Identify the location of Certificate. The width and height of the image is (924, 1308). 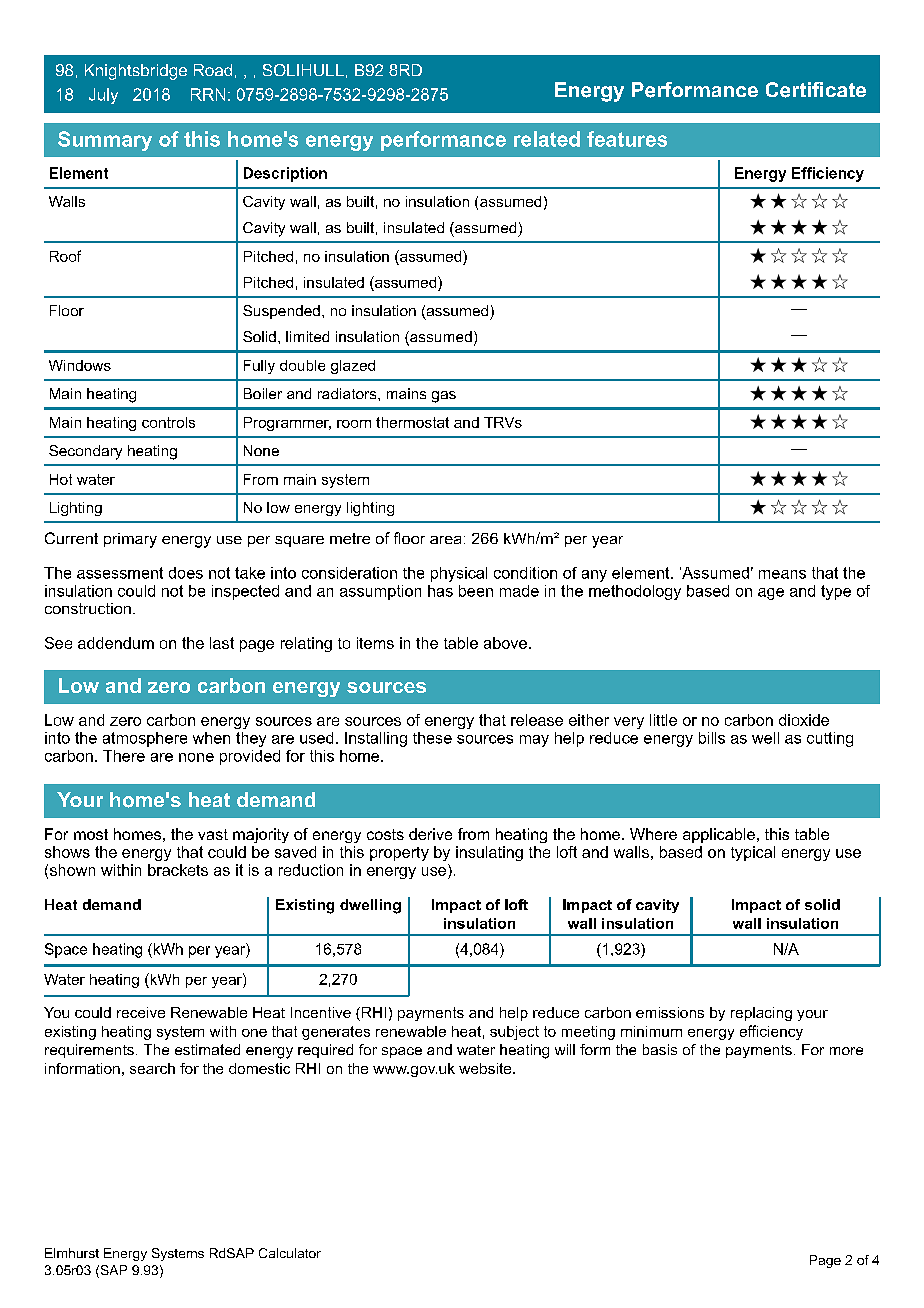
(816, 90).
